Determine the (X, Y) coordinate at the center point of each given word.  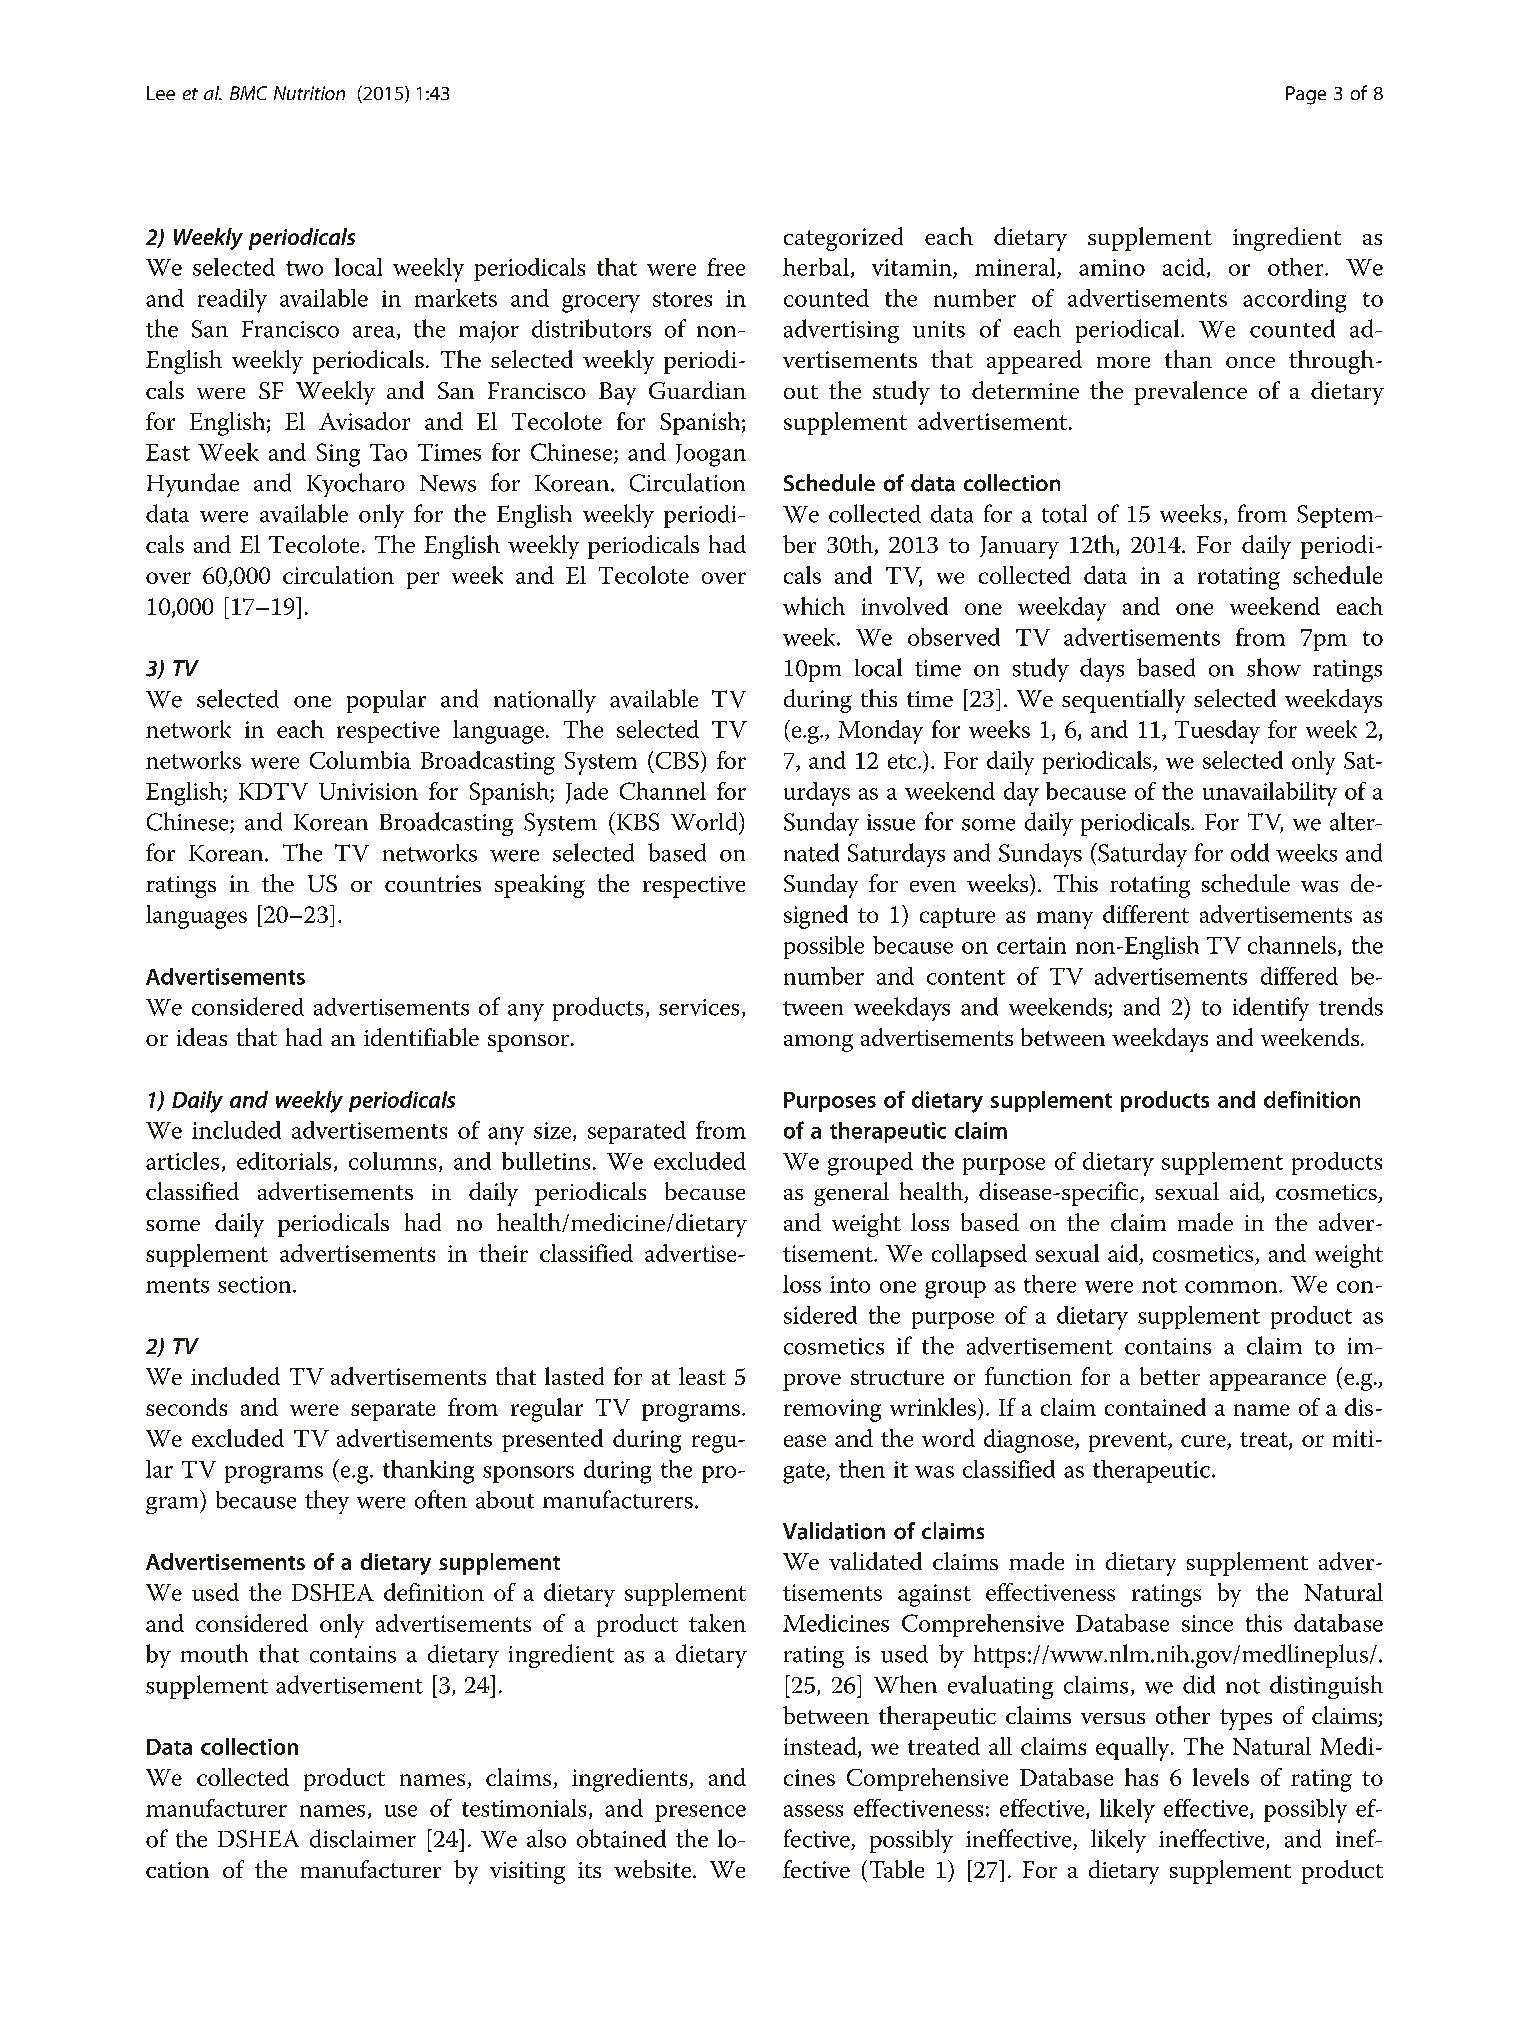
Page (1306, 95)
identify (1271, 1009)
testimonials (524, 1808)
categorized (843, 239)
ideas (202, 1037)
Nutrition (309, 93)
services (699, 1007)
